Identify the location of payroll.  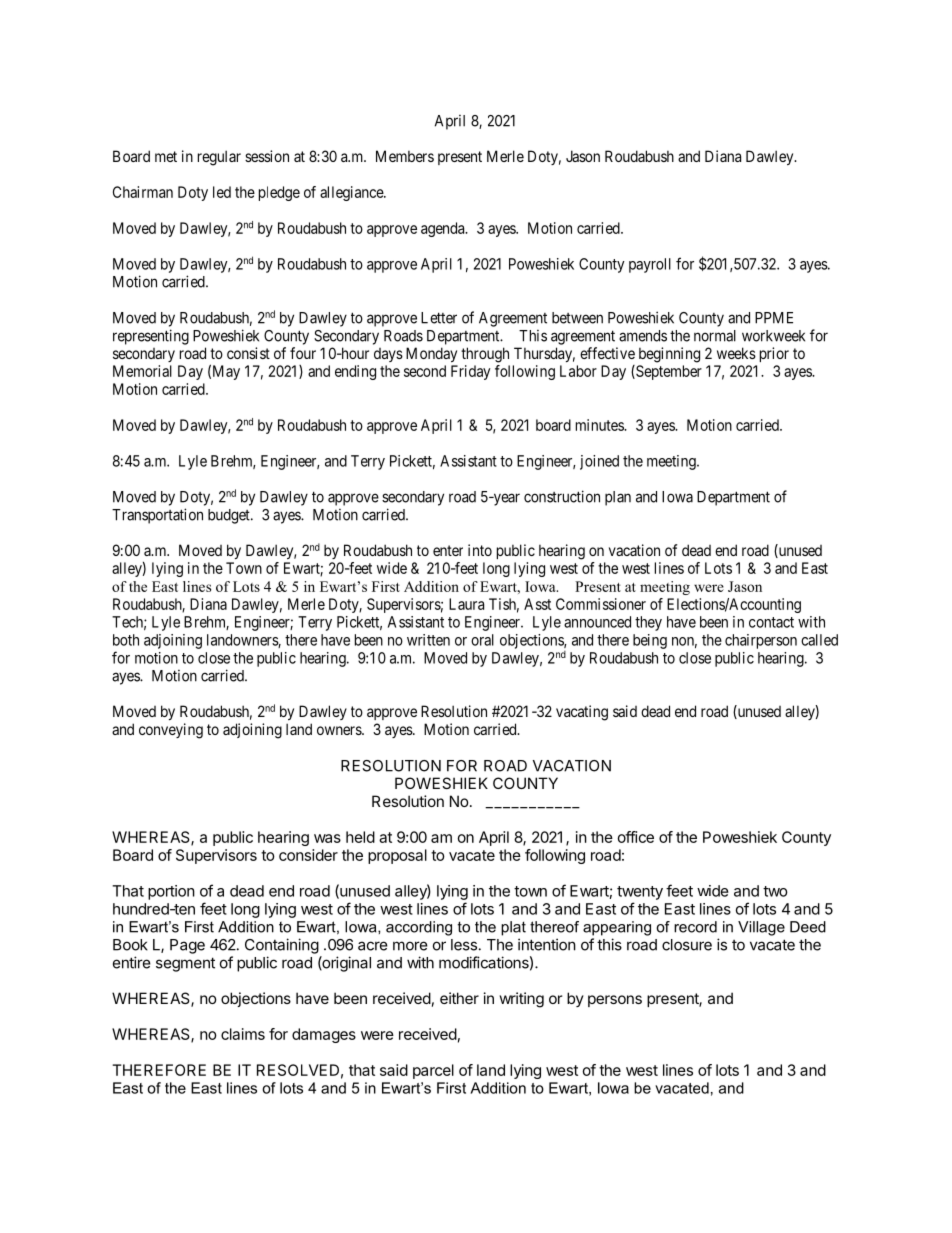
(650, 265).
